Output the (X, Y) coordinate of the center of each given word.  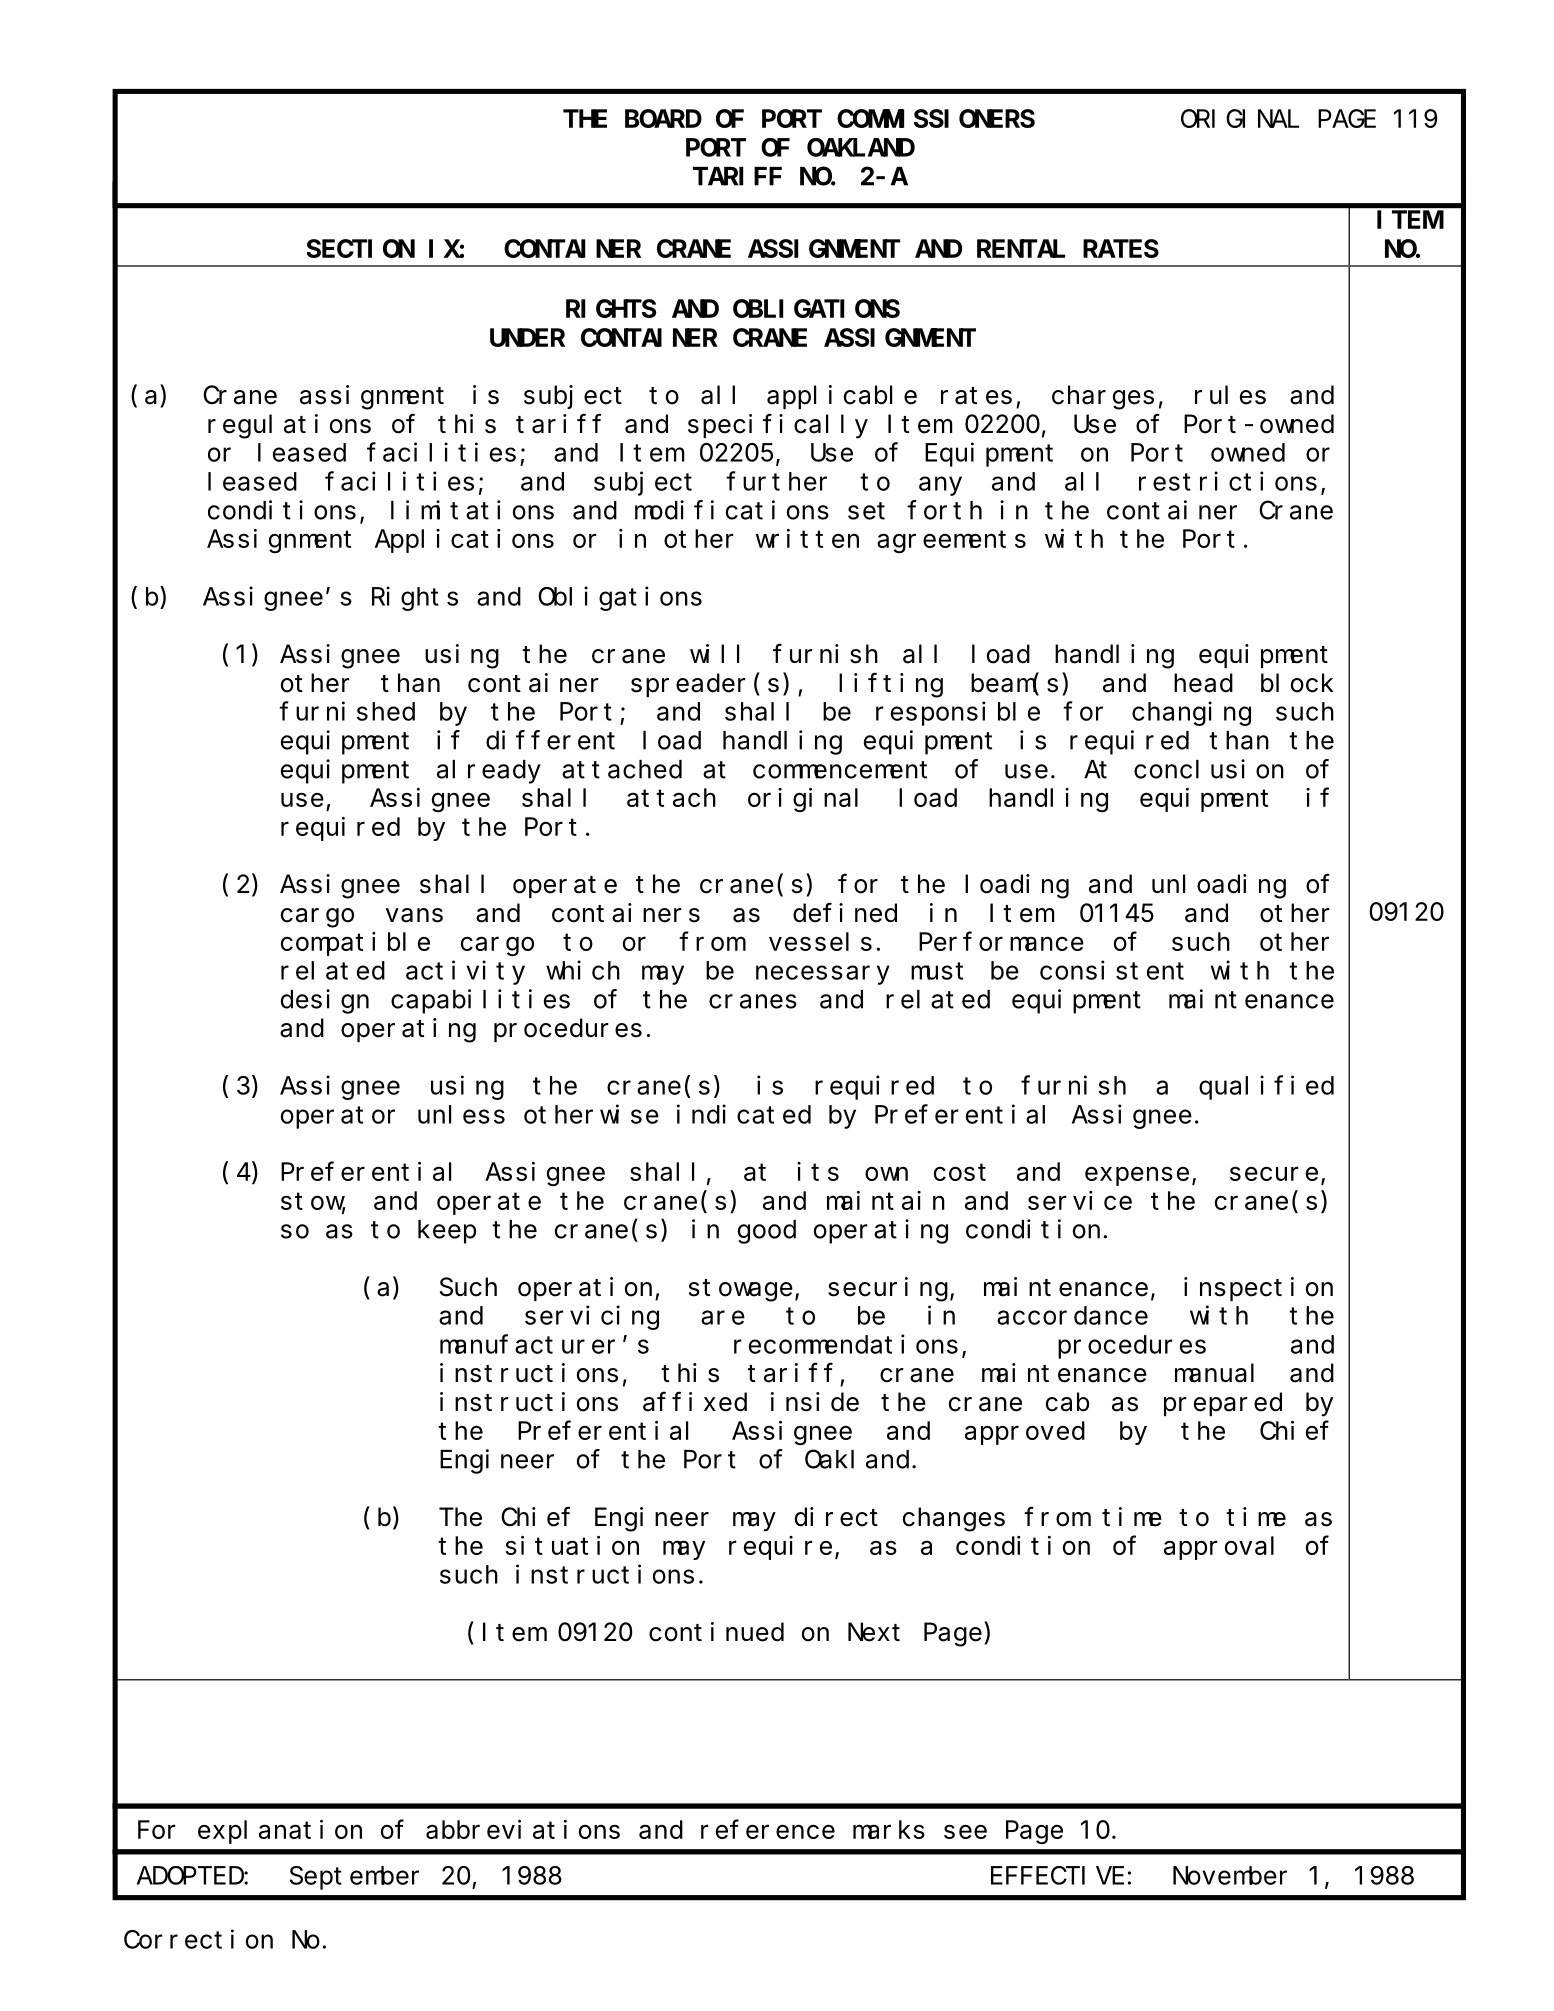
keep (447, 1232)
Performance (1001, 941)
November (1230, 1875)
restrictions (1228, 481)
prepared (1223, 1404)
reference (768, 1829)
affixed (695, 1402)
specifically (778, 426)
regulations (289, 426)
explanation (280, 1832)
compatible (355, 944)
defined (845, 913)
